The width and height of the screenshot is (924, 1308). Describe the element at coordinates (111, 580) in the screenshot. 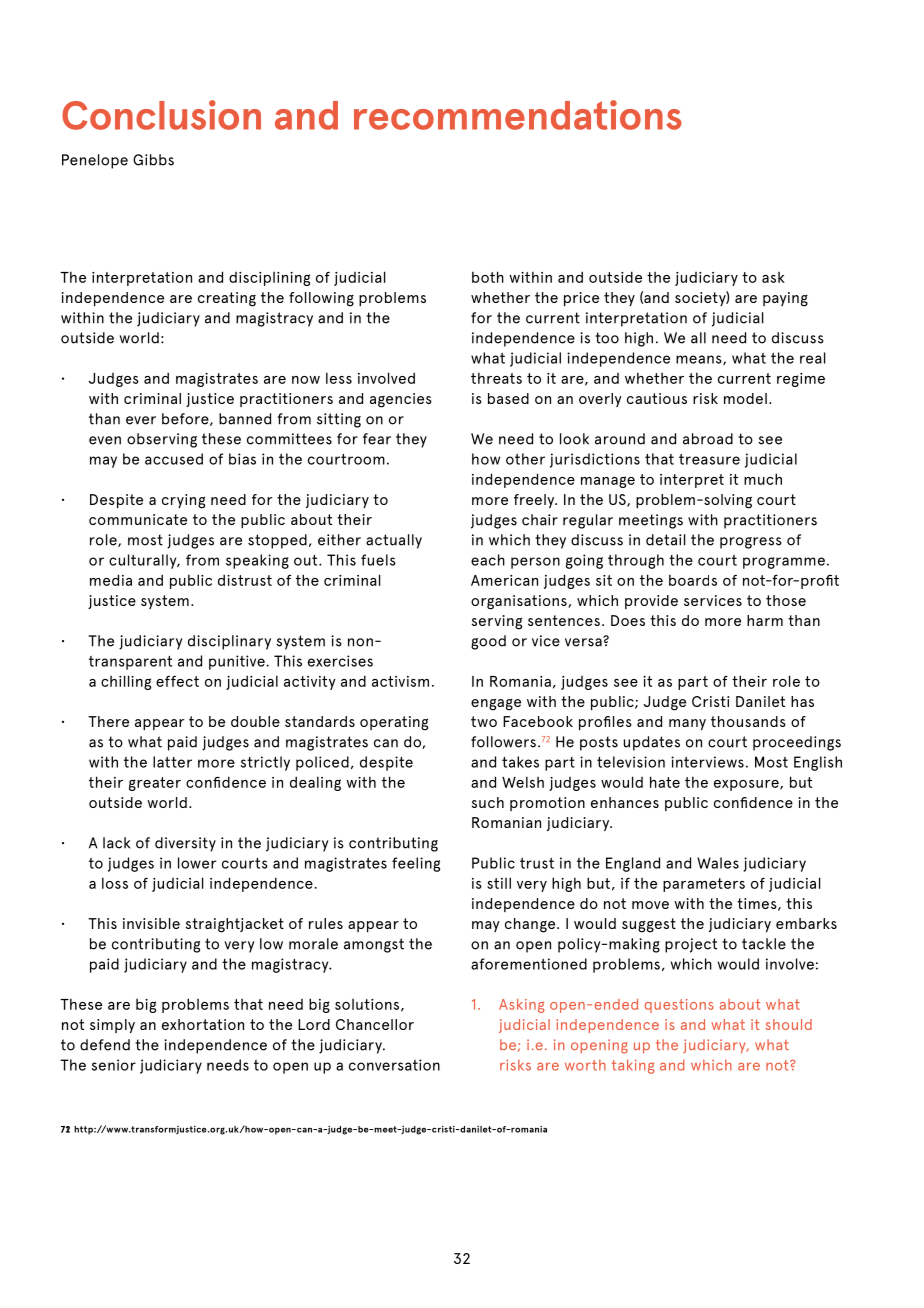

I see `media` at that location.
